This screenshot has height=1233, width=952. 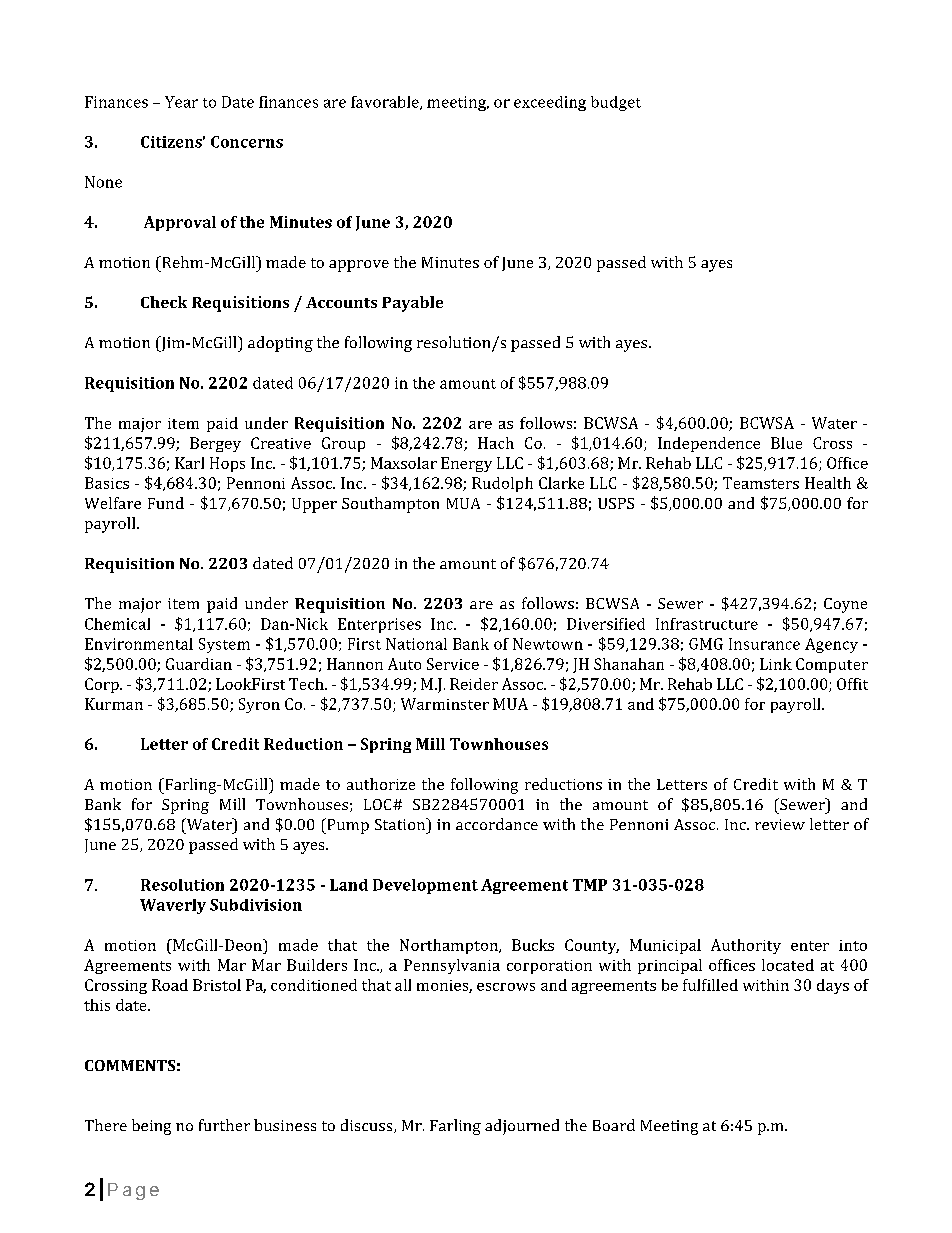 I want to click on adopting, so click(x=280, y=344).
